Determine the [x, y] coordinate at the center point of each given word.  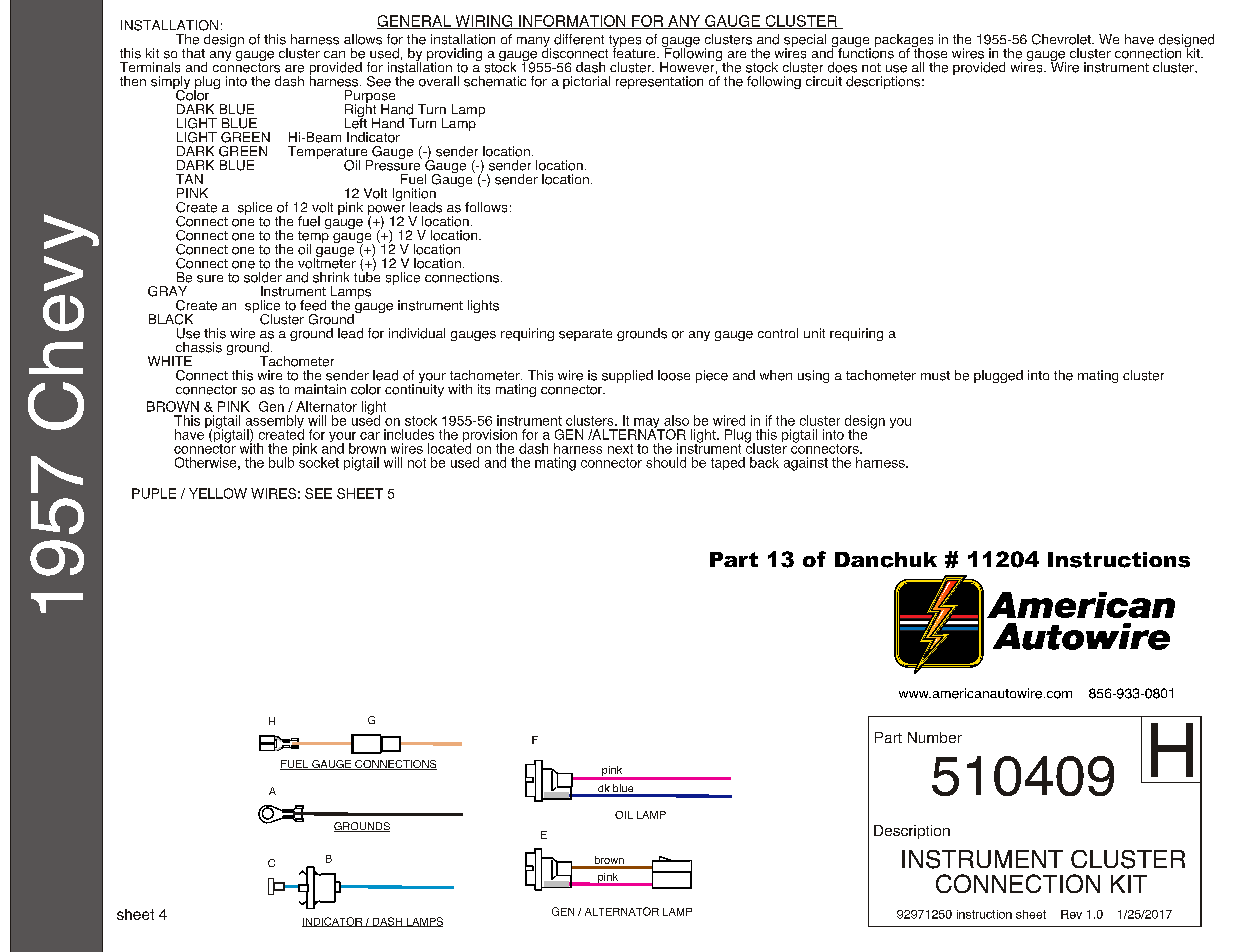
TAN [189, 179]
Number [935, 737]
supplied [627, 376]
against [806, 464]
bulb [281, 461]
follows [486, 207]
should [666, 462]
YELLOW [218, 493]
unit [814, 333]
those [929, 52]
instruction [984, 914]
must [935, 376]
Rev [1071, 914]
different [579, 39]
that [193, 53]
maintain [320, 389]
